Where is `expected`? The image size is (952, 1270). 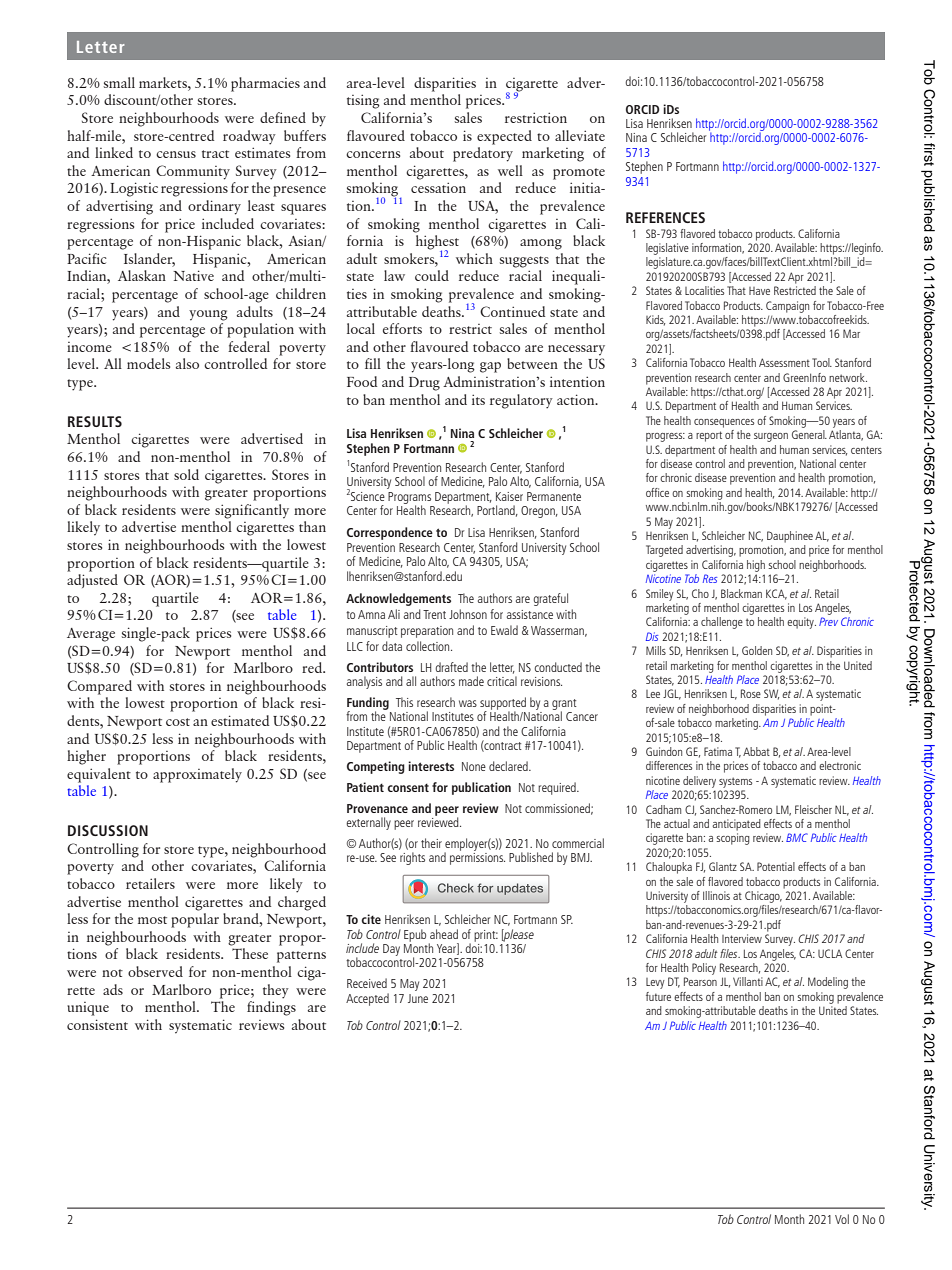 expected is located at coordinates (504, 137).
